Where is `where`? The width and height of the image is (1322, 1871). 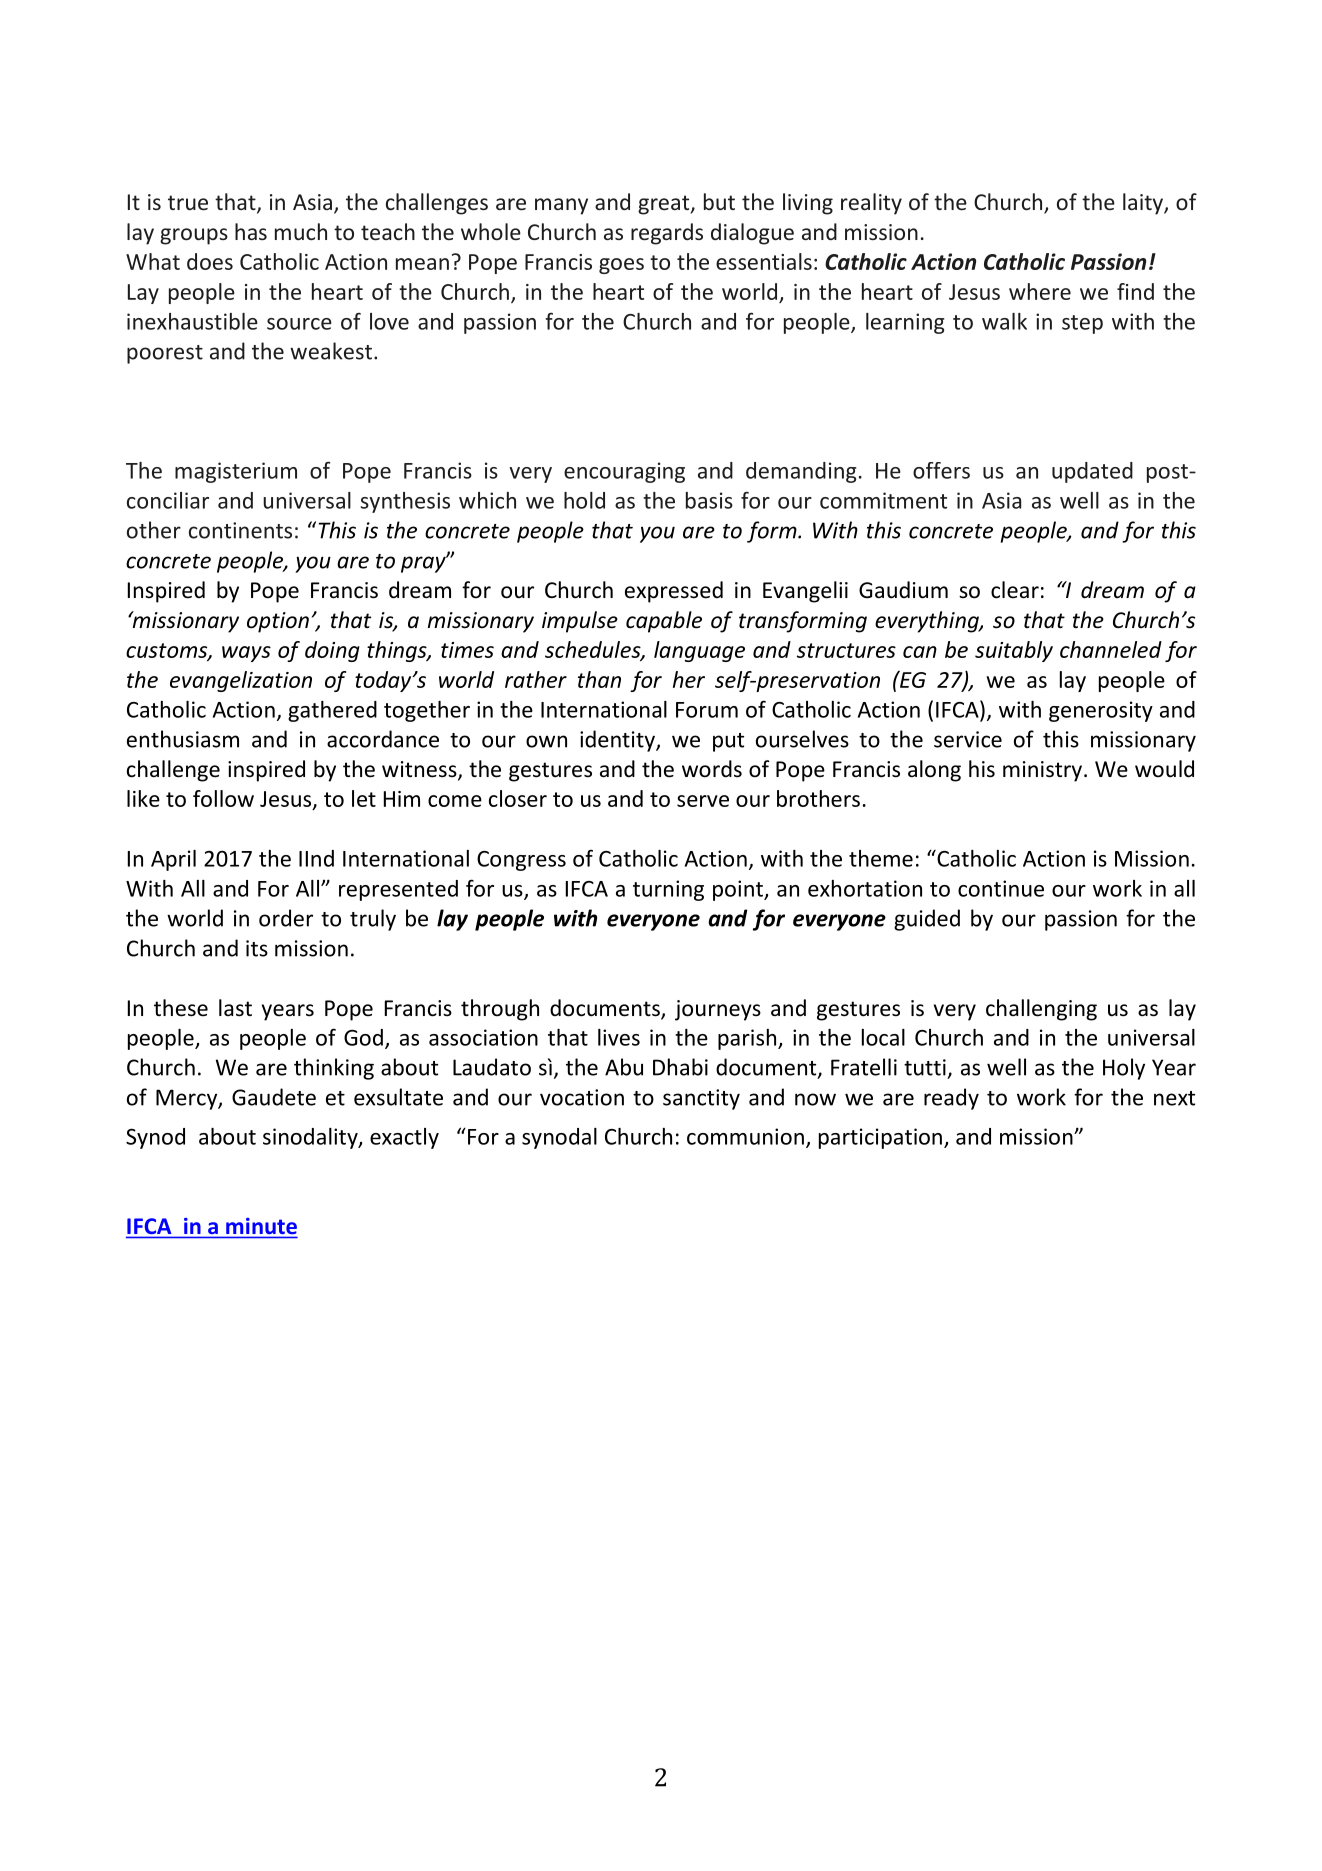 where is located at coordinates (1040, 291).
